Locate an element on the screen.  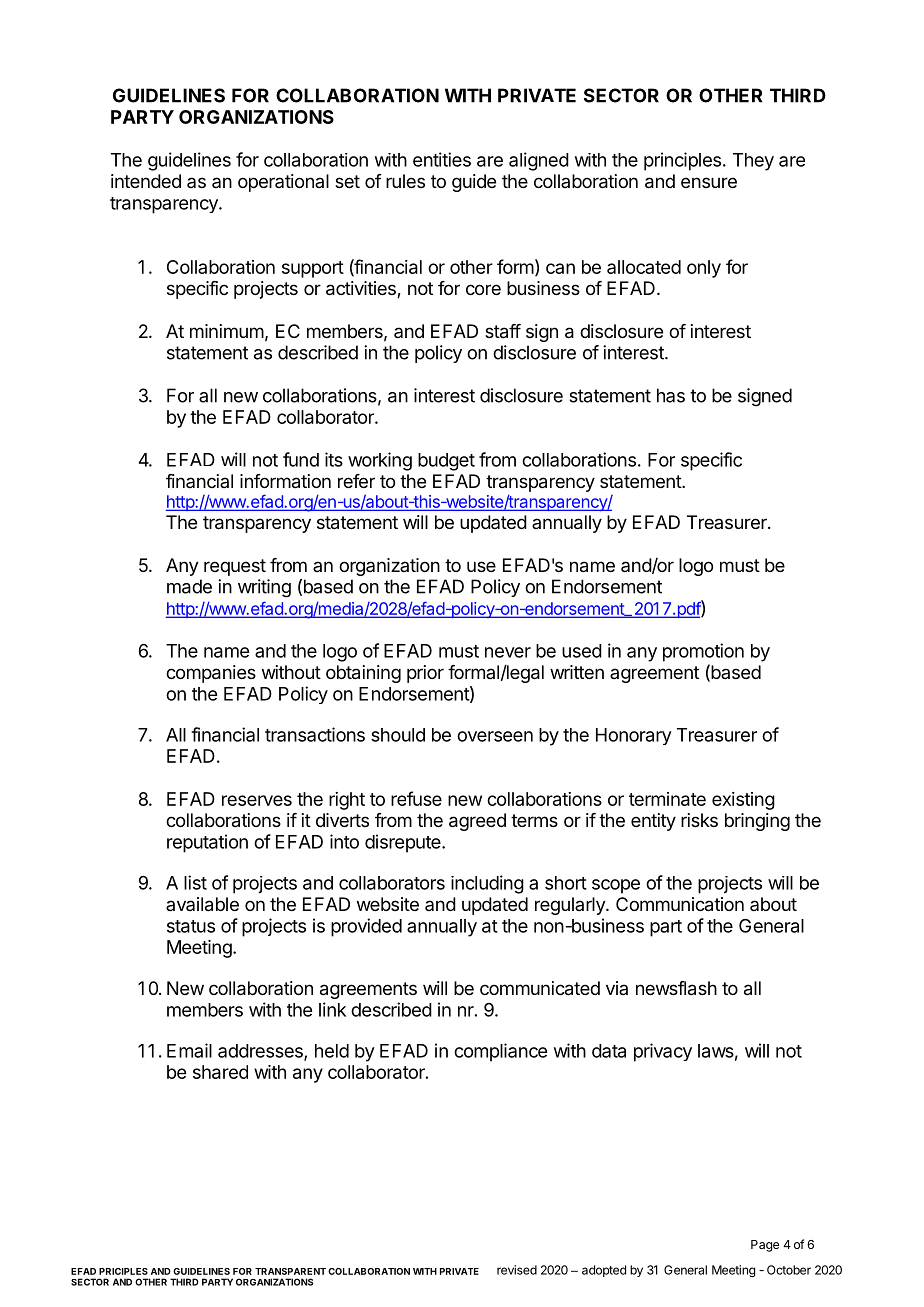
companies is located at coordinates (211, 674).
